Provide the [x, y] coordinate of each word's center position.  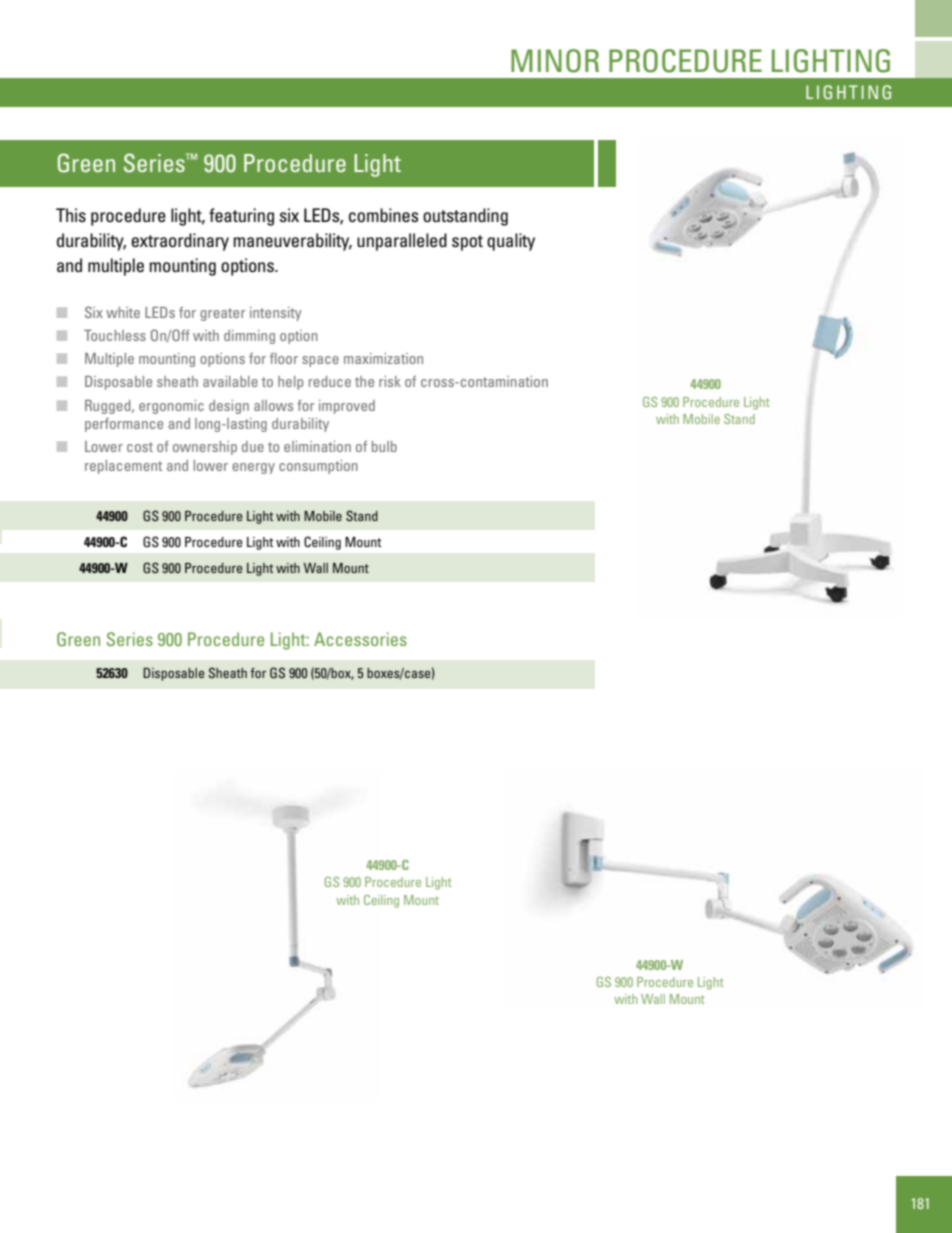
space [320, 361]
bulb [384, 446]
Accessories [360, 639]
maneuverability [292, 242]
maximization [383, 358]
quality [511, 242]
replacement [124, 467]
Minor [555, 61]
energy [253, 468]
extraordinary [180, 242]
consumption [318, 467]
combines [383, 215]
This [71, 215]
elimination [317, 446]
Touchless [115, 335]
